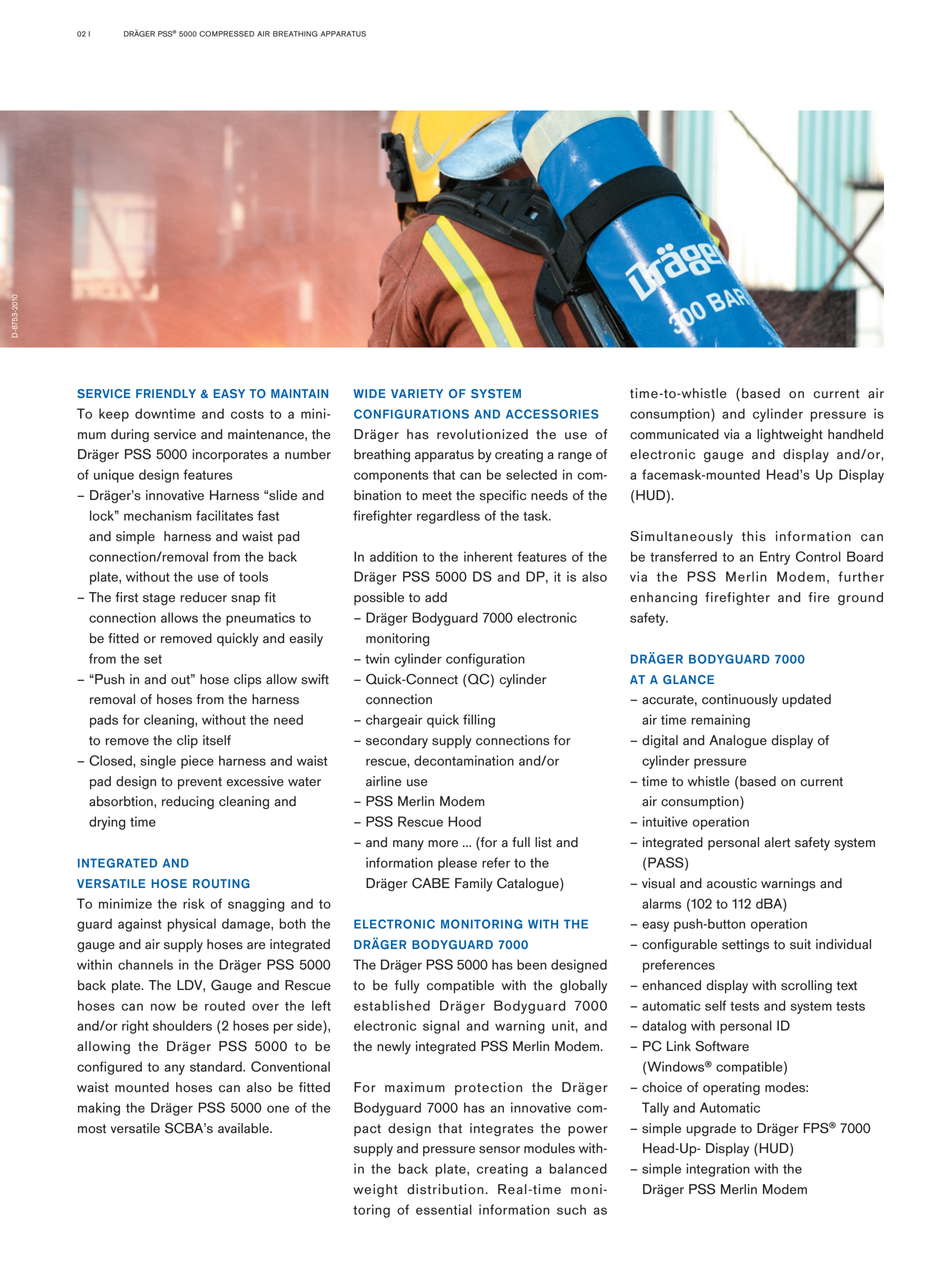 This screenshot has width=952, height=1270. What do you see at coordinates (417, 393) in the screenshot?
I see `VARIETY` at bounding box center [417, 393].
